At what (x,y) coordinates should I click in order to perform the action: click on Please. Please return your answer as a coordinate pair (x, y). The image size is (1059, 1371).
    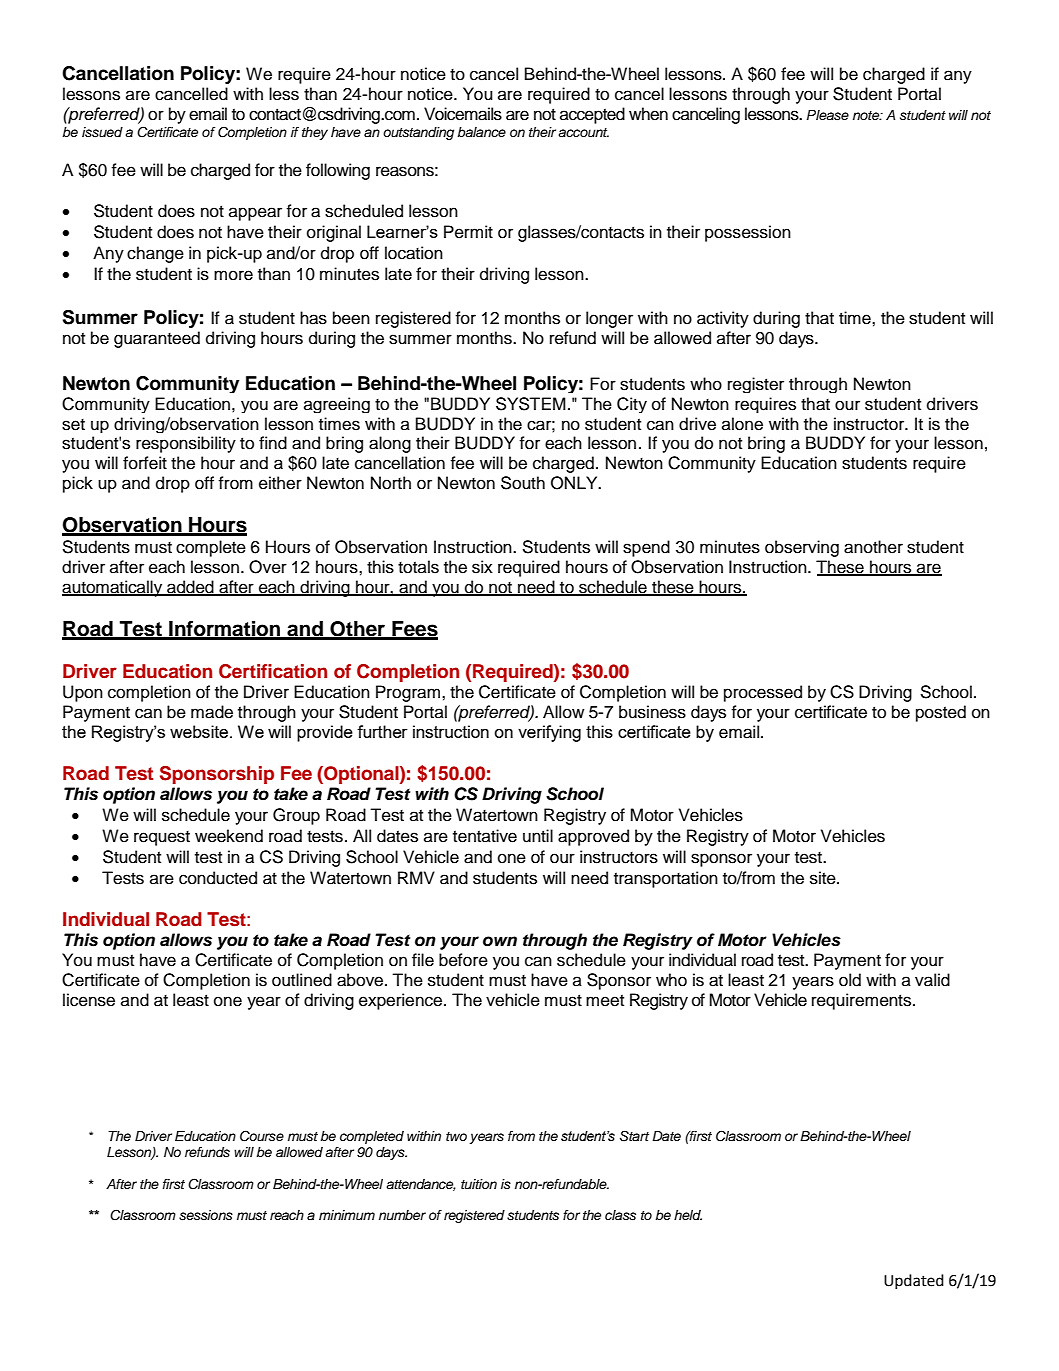
    Looking at the image, I should click on (828, 115).
